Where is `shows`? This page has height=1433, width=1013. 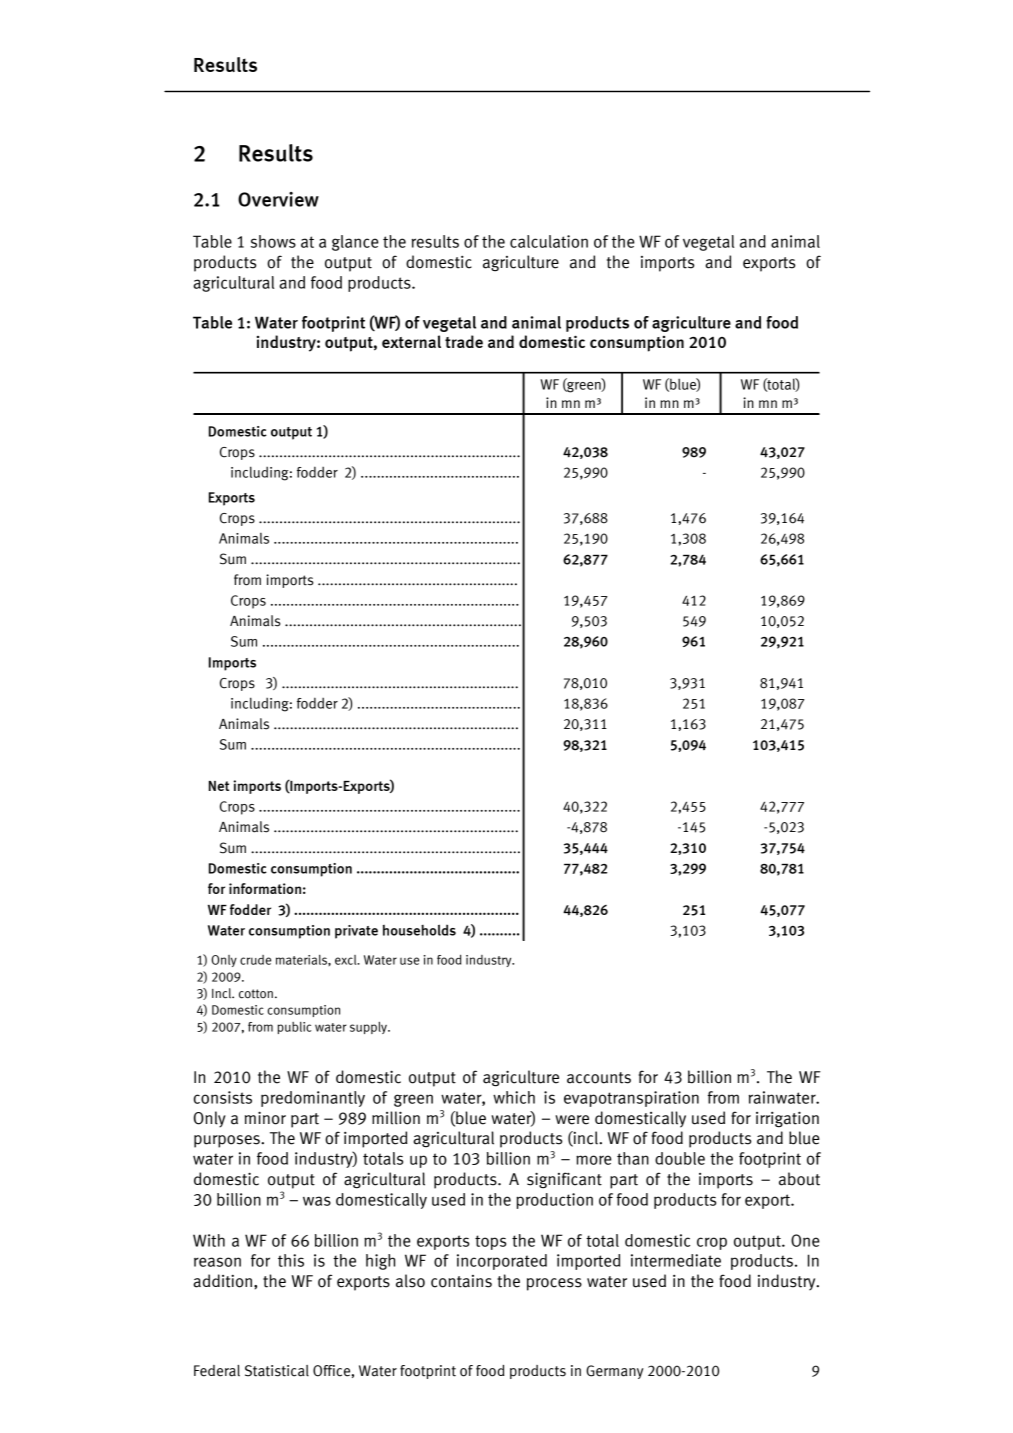
shows is located at coordinates (273, 241).
